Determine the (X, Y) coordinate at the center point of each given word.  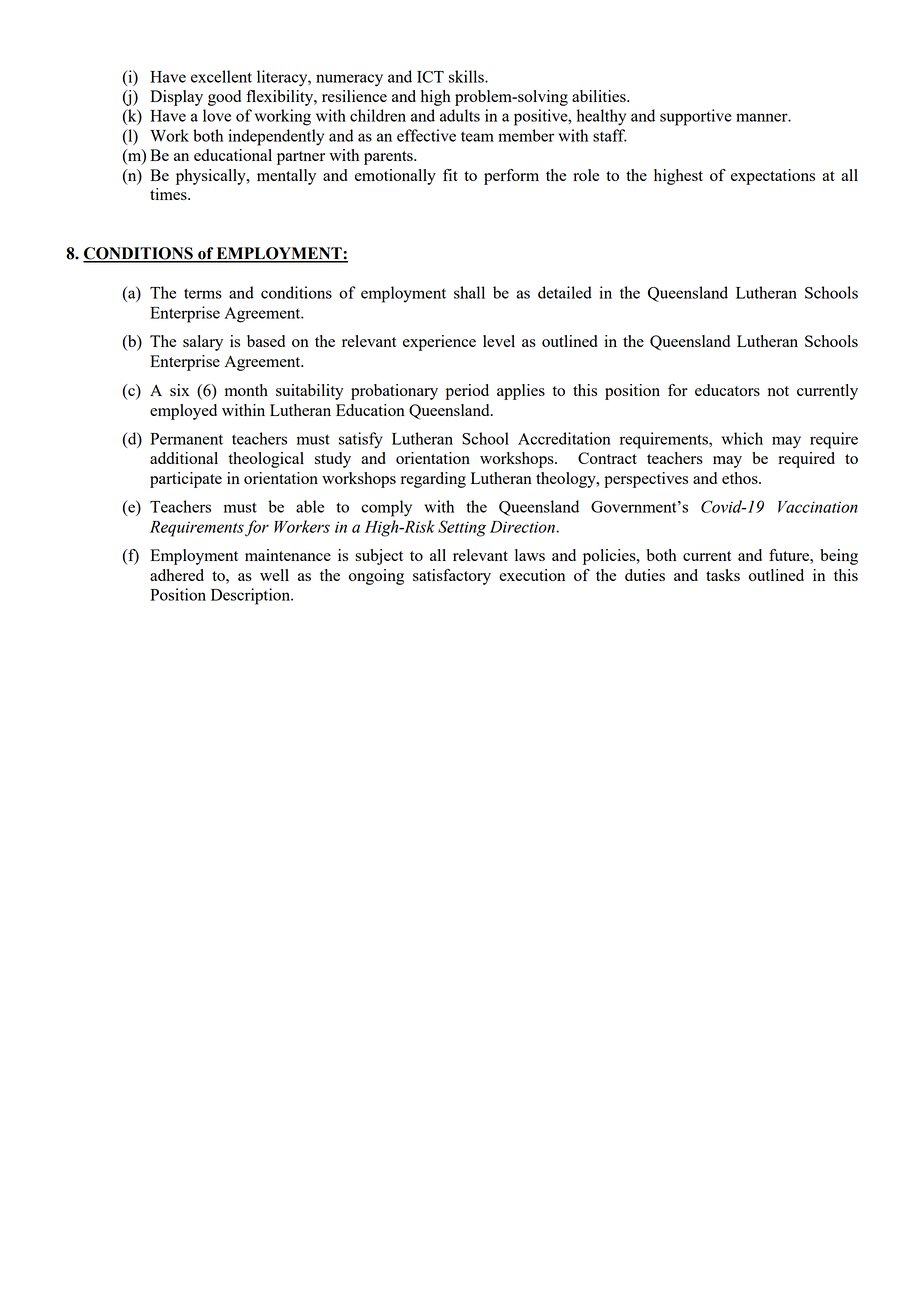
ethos (741, 478)
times (169, 194)
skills (467, 76)
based (266, 341)
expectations (773, 177)
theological (266, 460)
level (499, 341)
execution (532, 575)
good (224, 98)
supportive (696, 117)
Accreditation (564, 438)
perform (511, 177)
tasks (723, 575)
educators (727, 390)
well (274, 575)
